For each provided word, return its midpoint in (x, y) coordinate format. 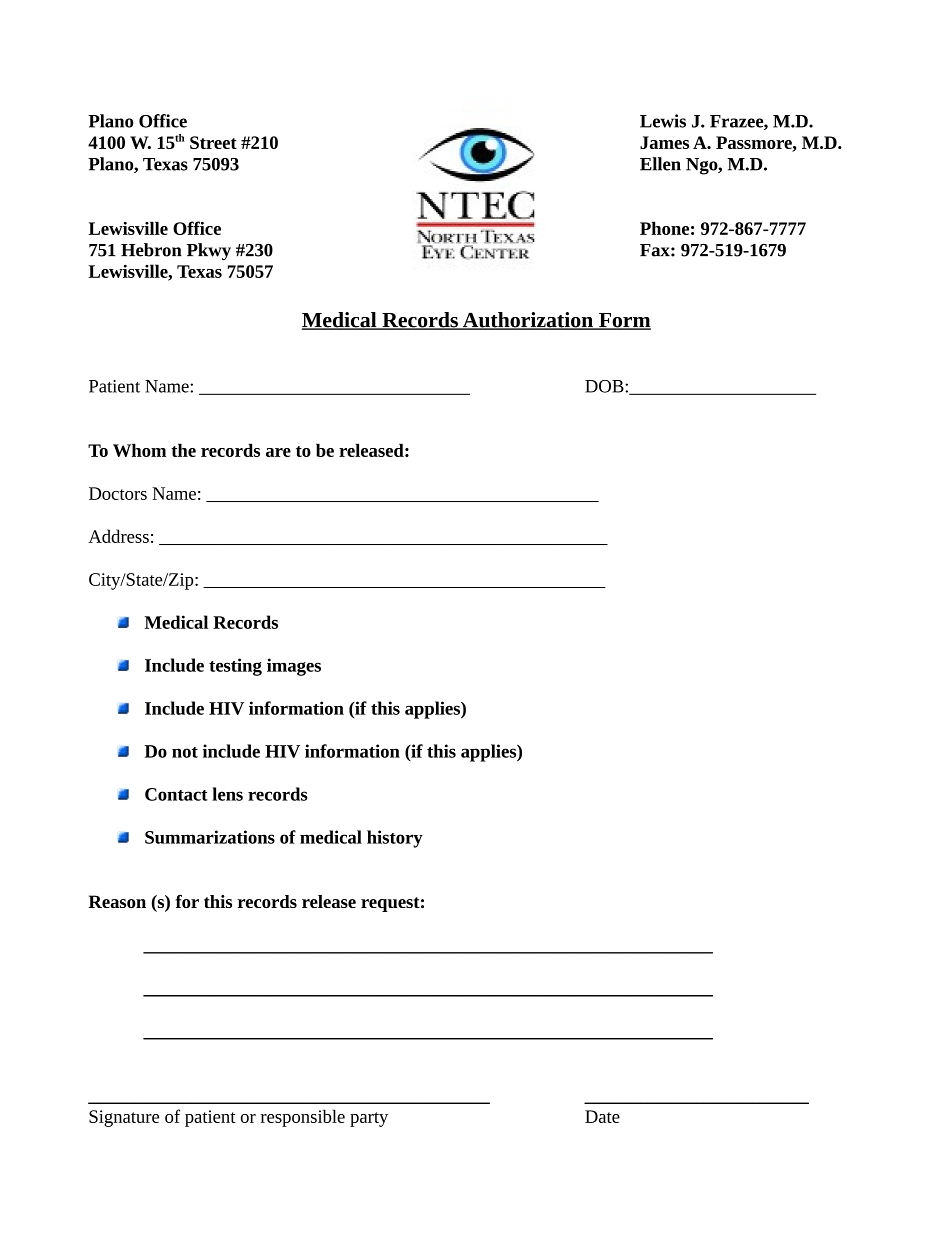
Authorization (527, 321)
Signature (124, 1118)
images (294, 667)
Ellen (660, 164)
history (395, 839)
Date (602, 1116)
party (369, 1119)
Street (213, 142)
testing (235, 667)
